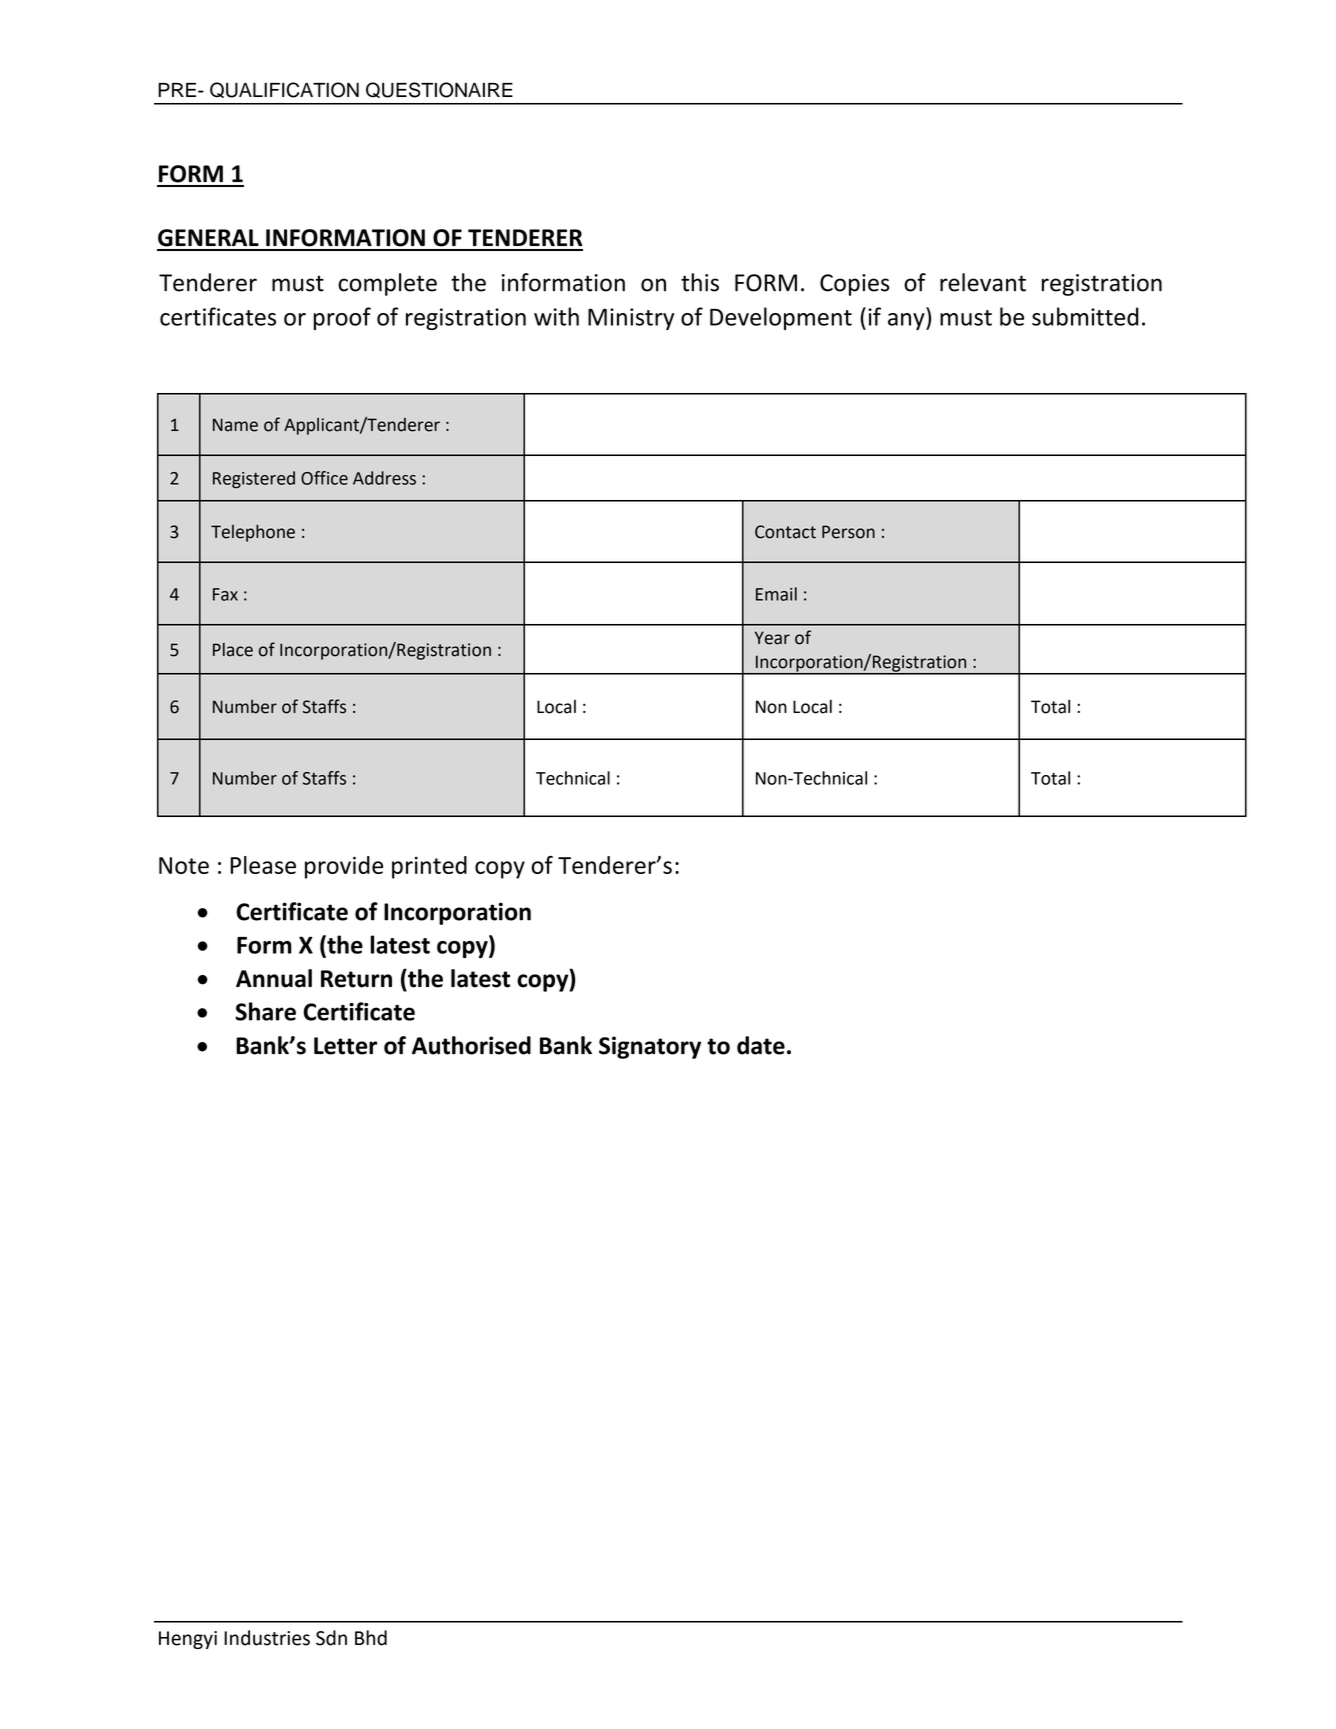  Describe the element at coordinates (761, 1045) in the page. I see `date` at that location.
